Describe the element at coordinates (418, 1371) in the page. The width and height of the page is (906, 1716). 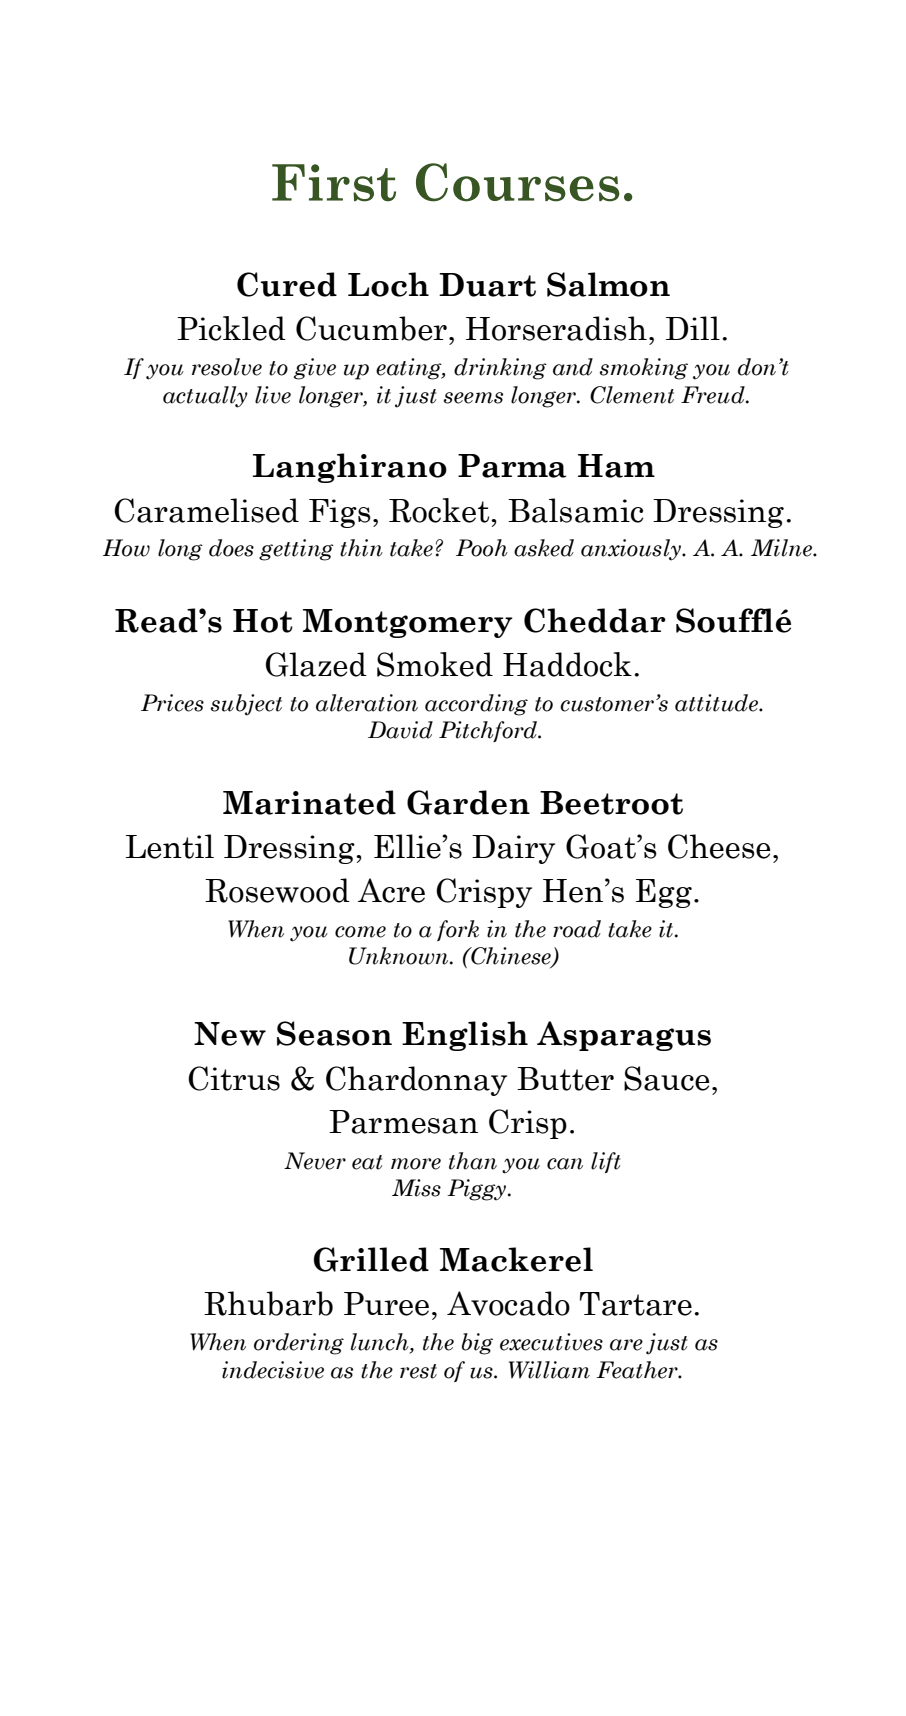
I see `rest` at that location.
